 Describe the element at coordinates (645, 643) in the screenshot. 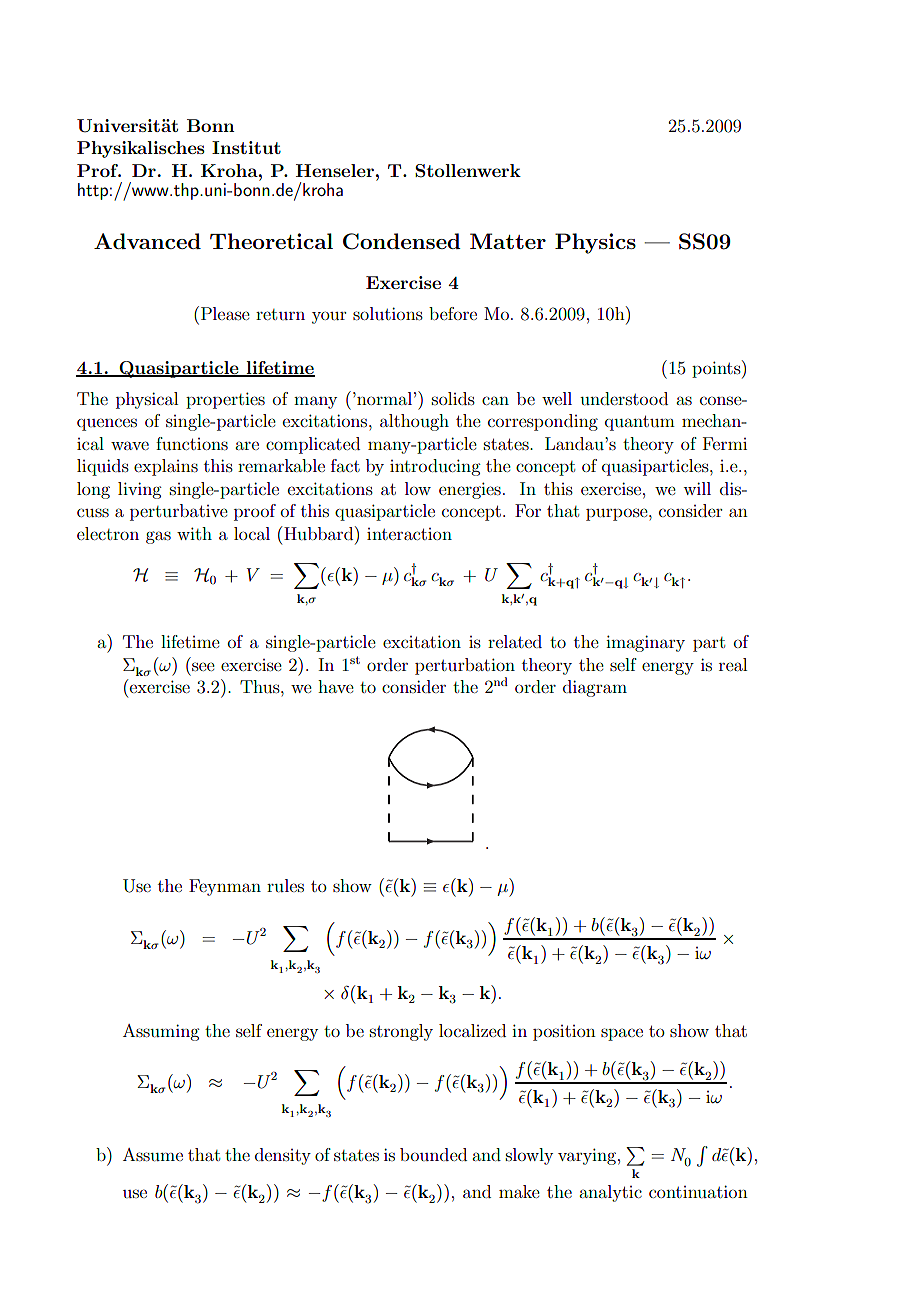

I see `imaginary` at that location.
